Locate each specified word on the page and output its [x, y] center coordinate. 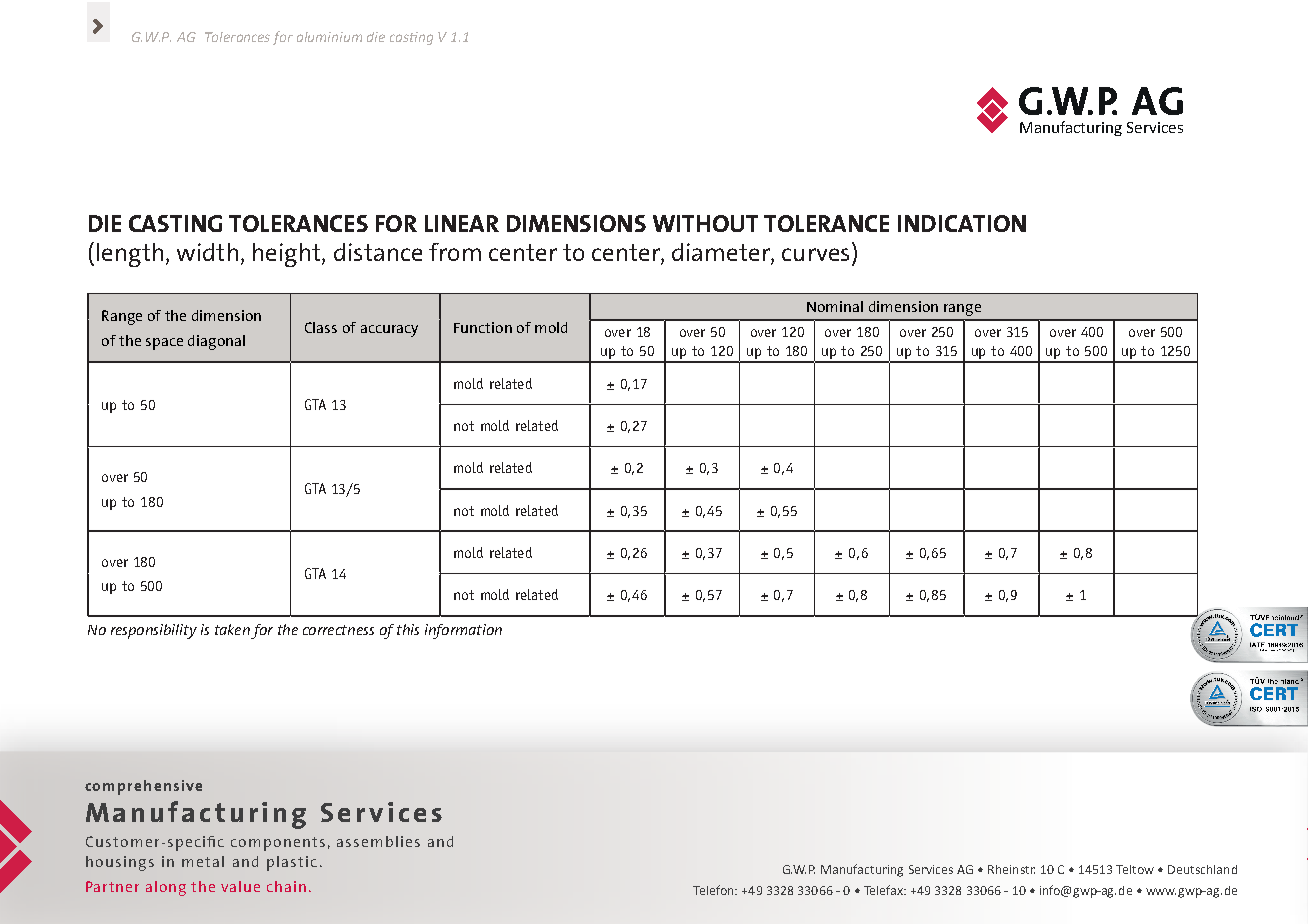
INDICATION [962, 223]
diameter [722, 253]
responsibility [154, 631]
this [408, 629]
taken [232, 629]
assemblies [378, 841]
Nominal [835, 306]
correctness [338, 630]
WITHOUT [705, 223]
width [207, 252]
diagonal [216, 342]
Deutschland [1202, 869]
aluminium [329, 37]
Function [483, 327]
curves [815, 254]
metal [203, 861]
